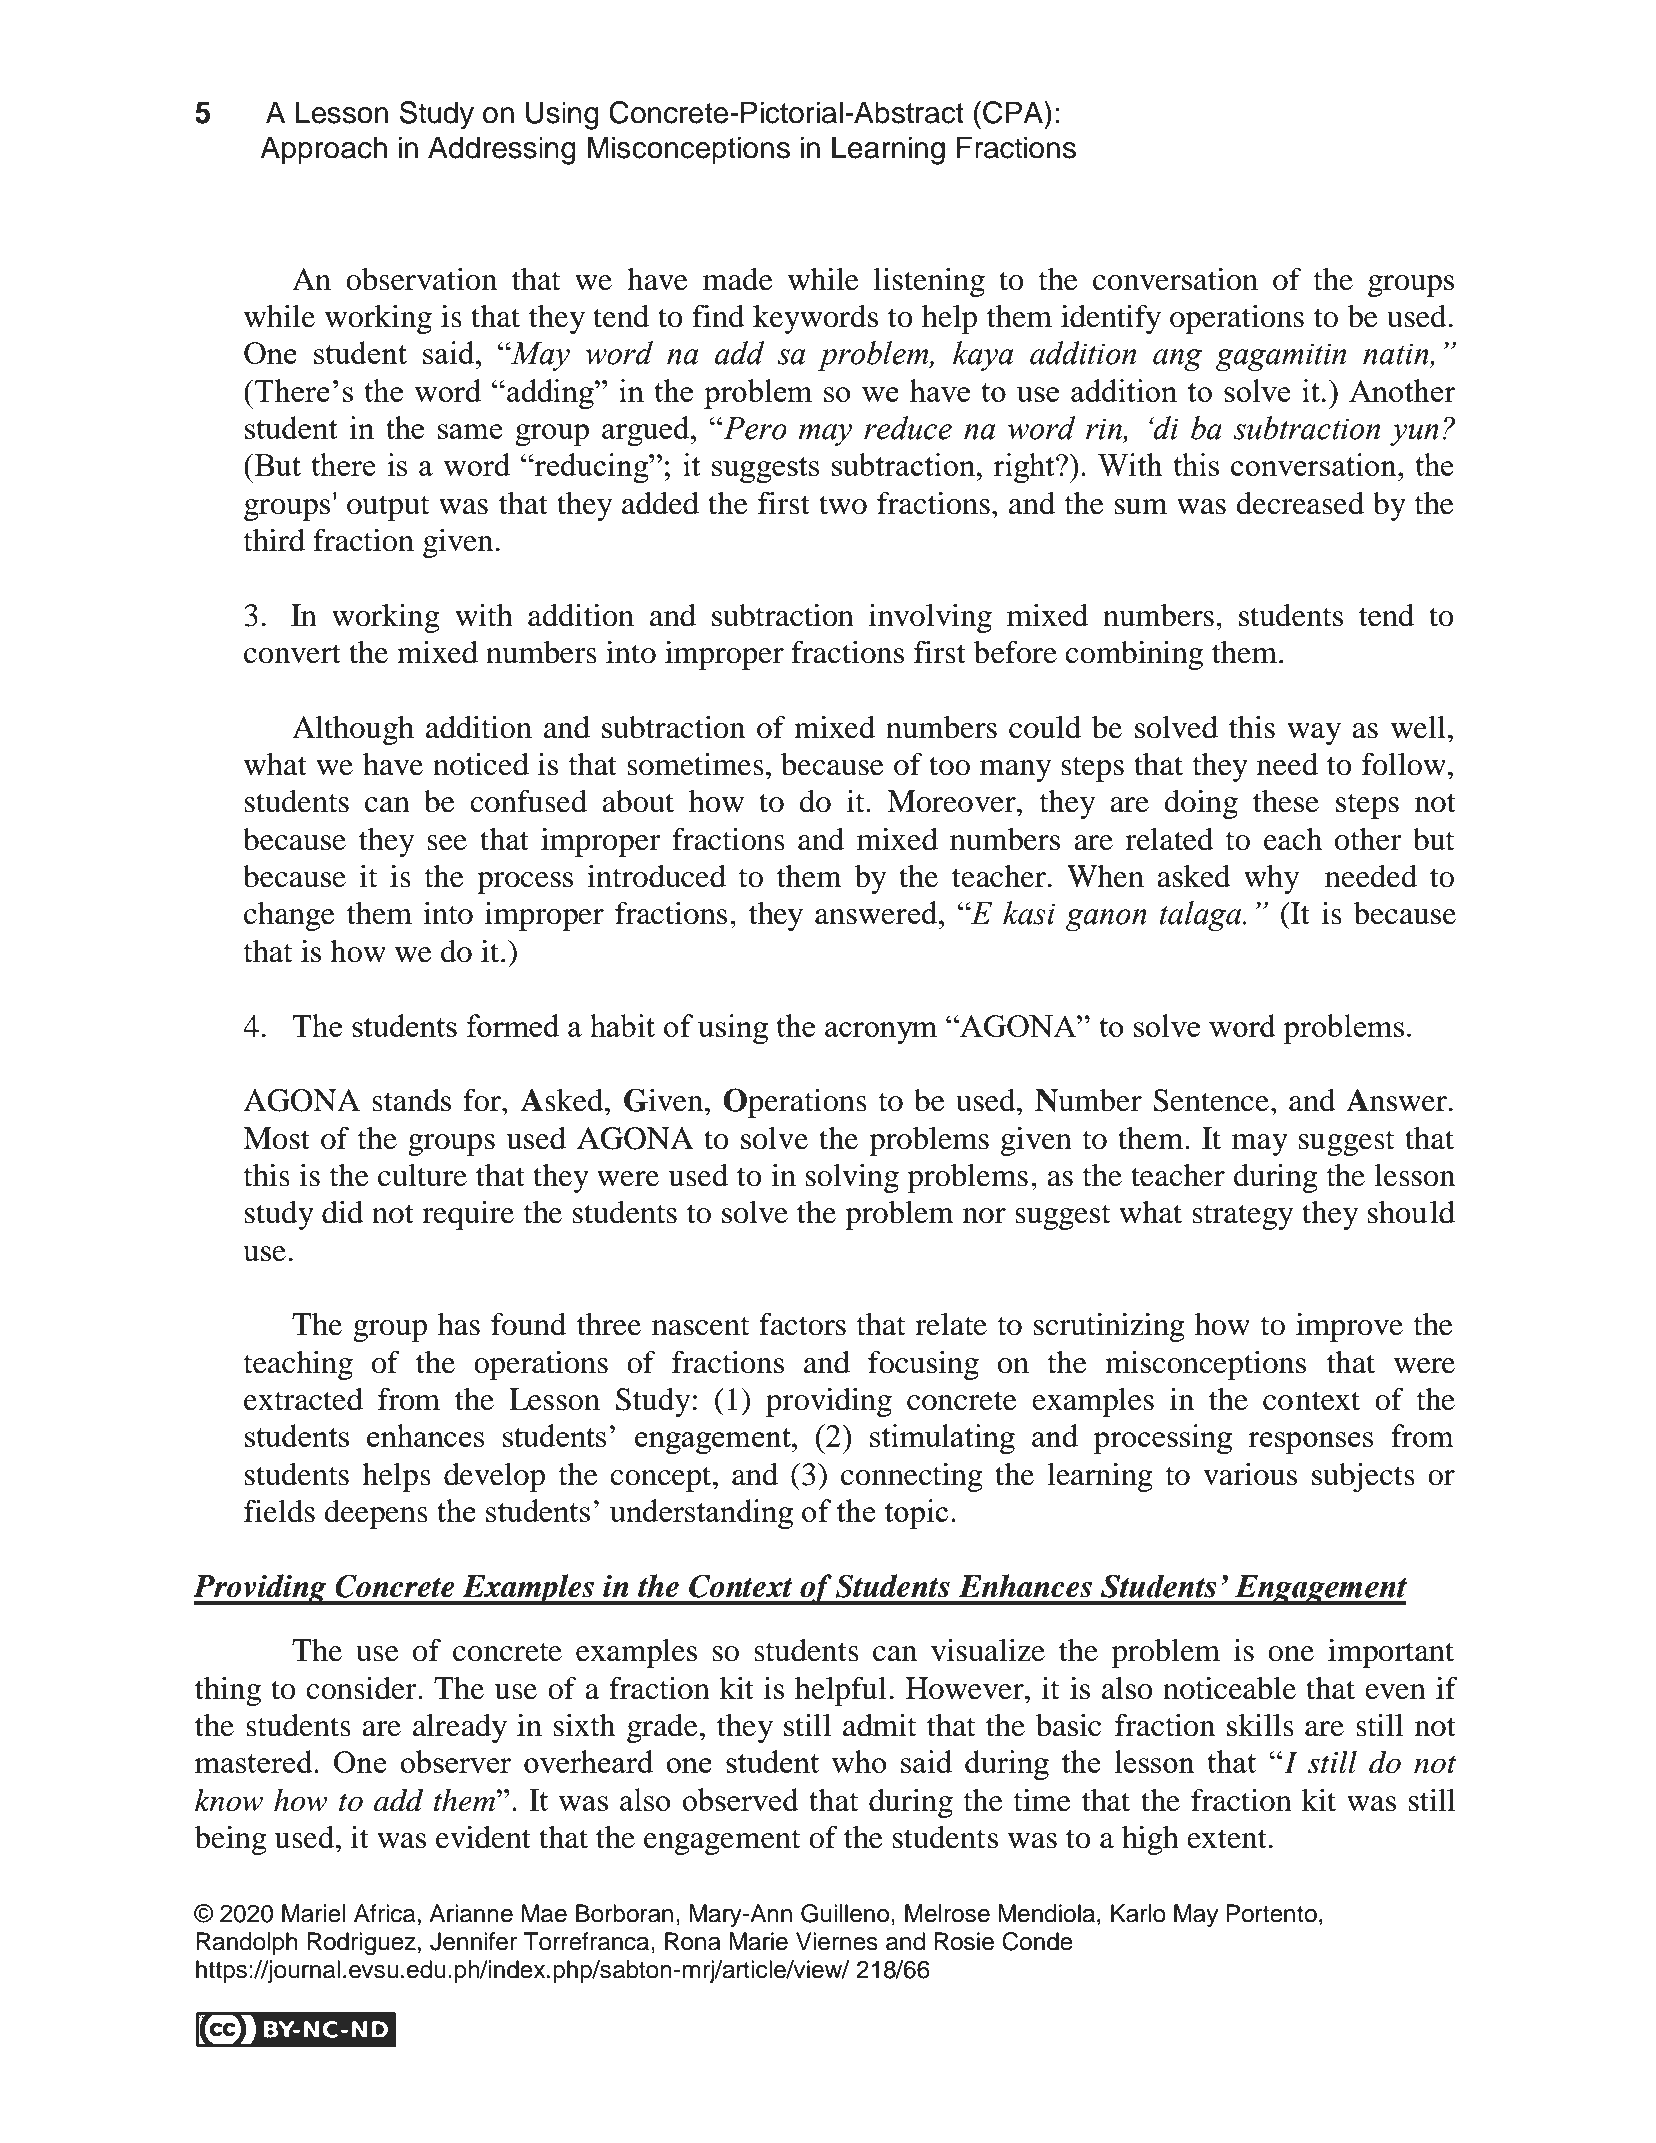 The width and height of the screenshot is (1656, 2143). Describe the element at coordinates (1111, 319) in the screenshot. I see `identify` at that location.
